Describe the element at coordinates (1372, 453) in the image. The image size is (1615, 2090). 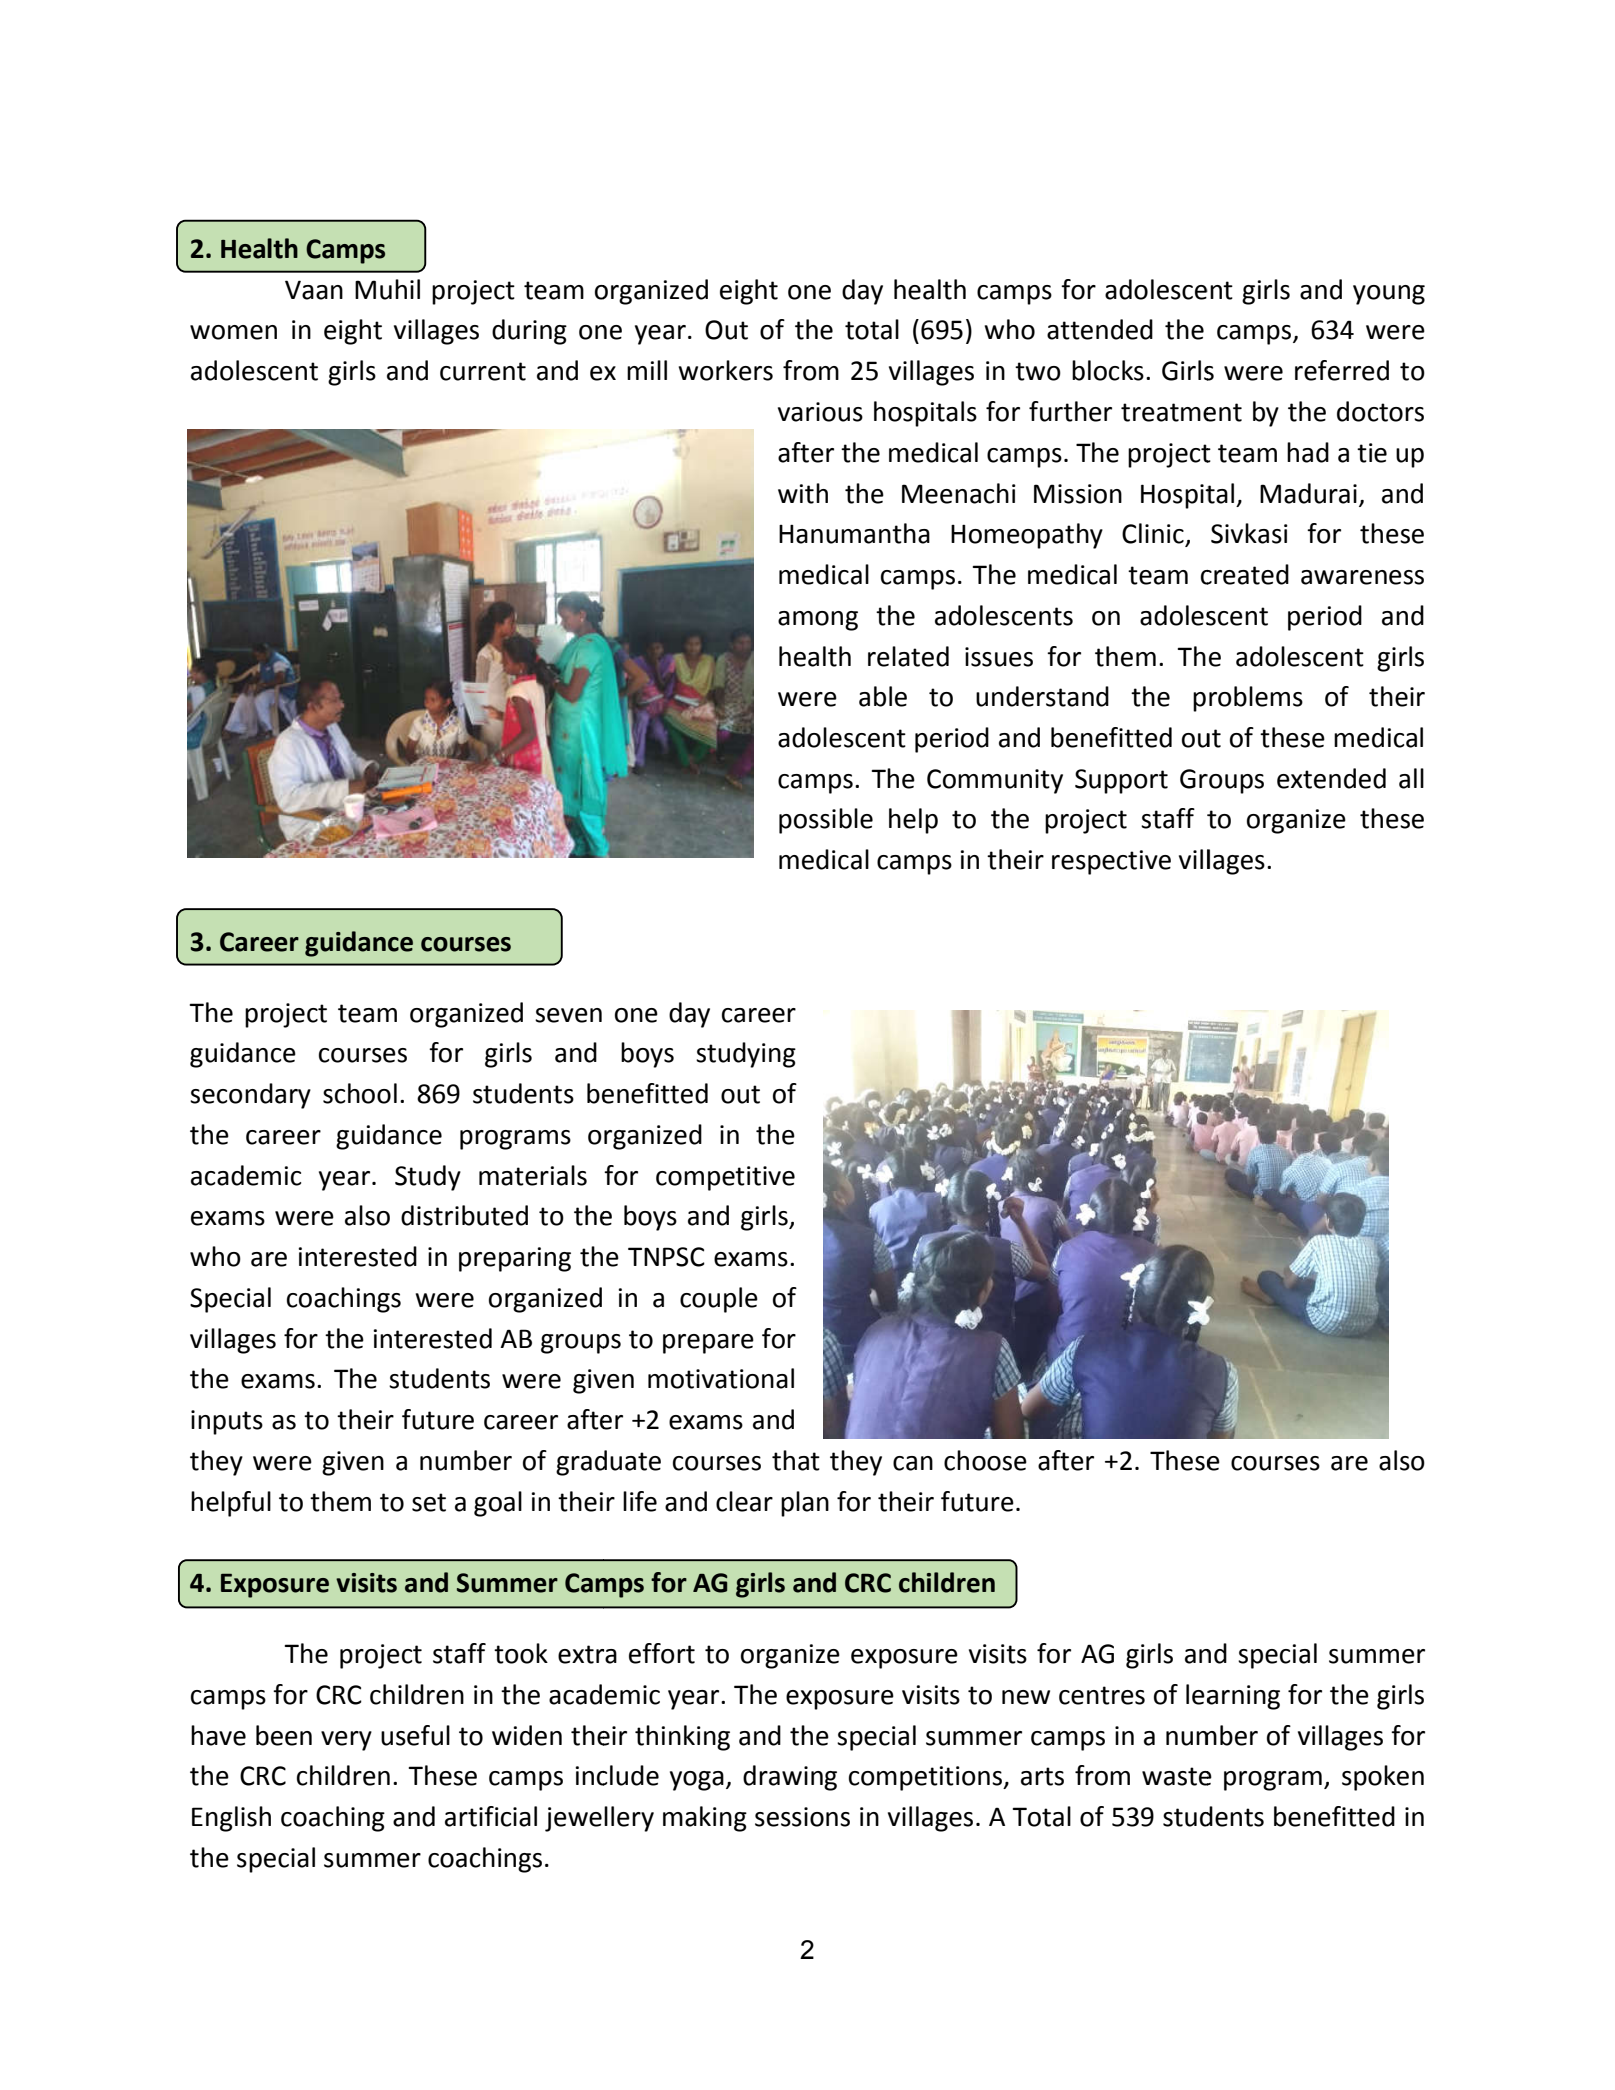
I see `tie` at that location.
